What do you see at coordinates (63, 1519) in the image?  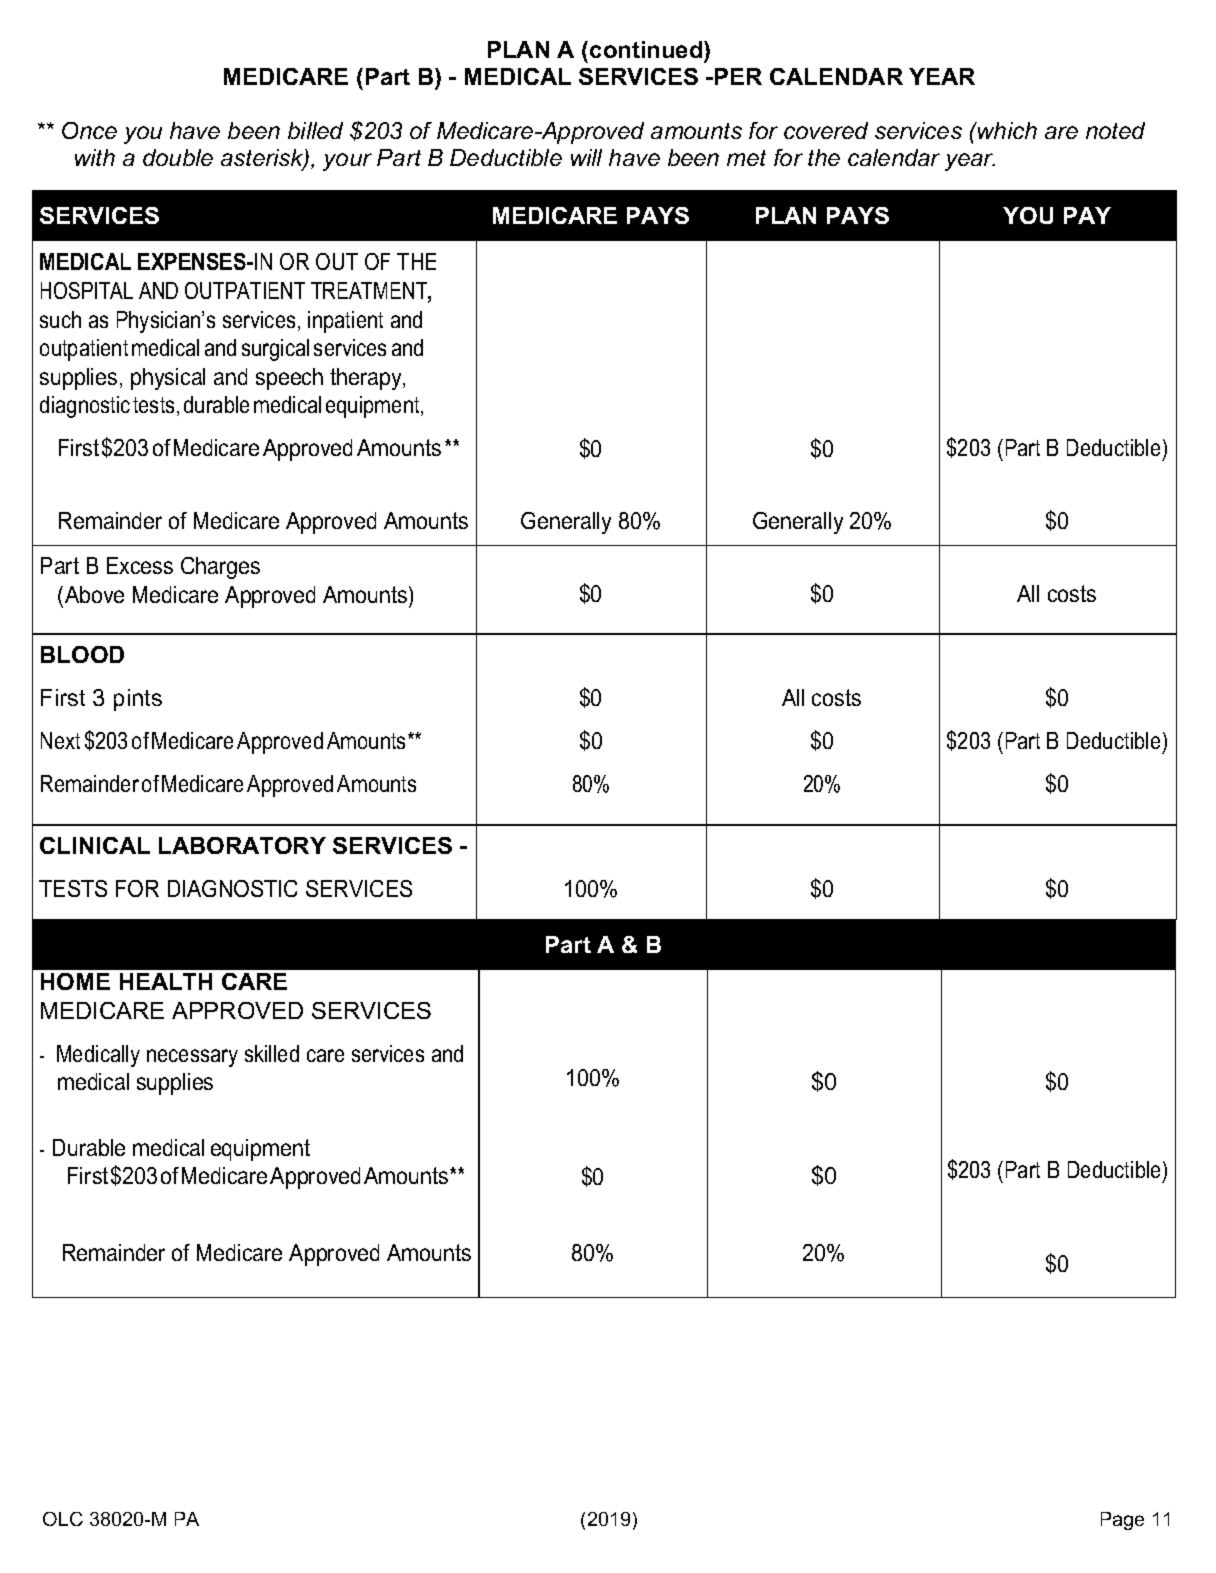 I see `OLC` at bounding box center [63, 1519].
